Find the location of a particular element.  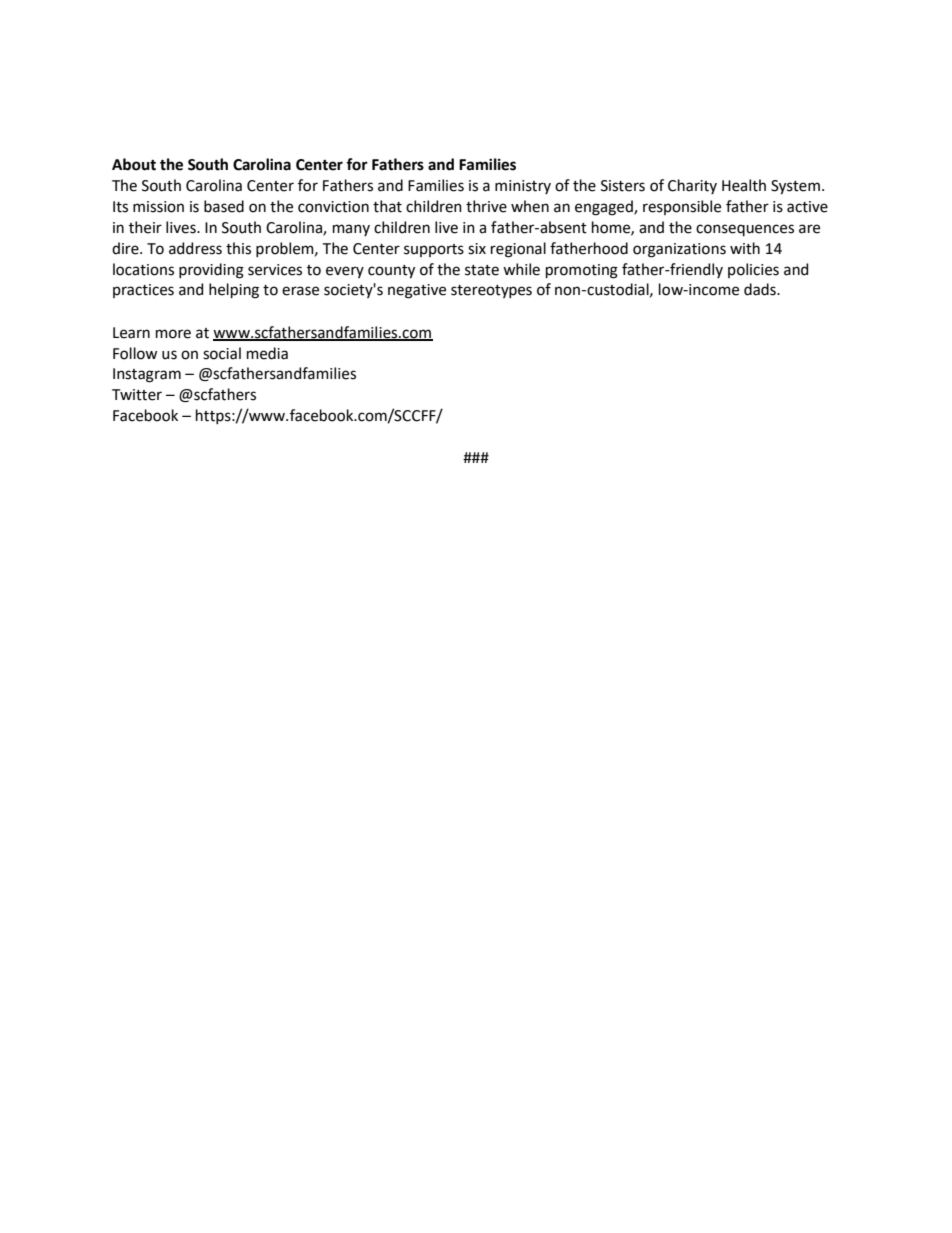

Twitter is located at coordinates (137, 395).
